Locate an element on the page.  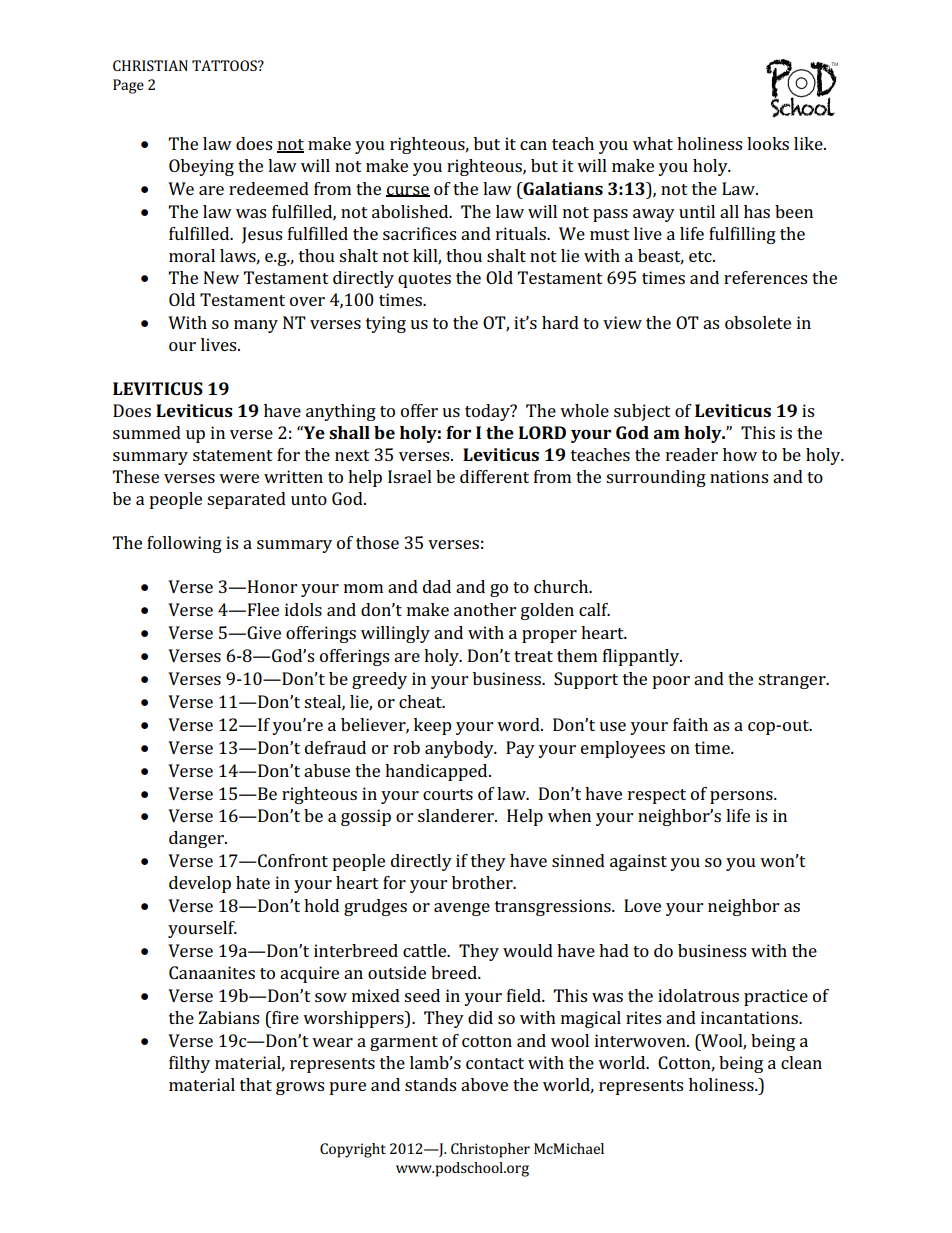
looks is located at coordinates (768, 143).
